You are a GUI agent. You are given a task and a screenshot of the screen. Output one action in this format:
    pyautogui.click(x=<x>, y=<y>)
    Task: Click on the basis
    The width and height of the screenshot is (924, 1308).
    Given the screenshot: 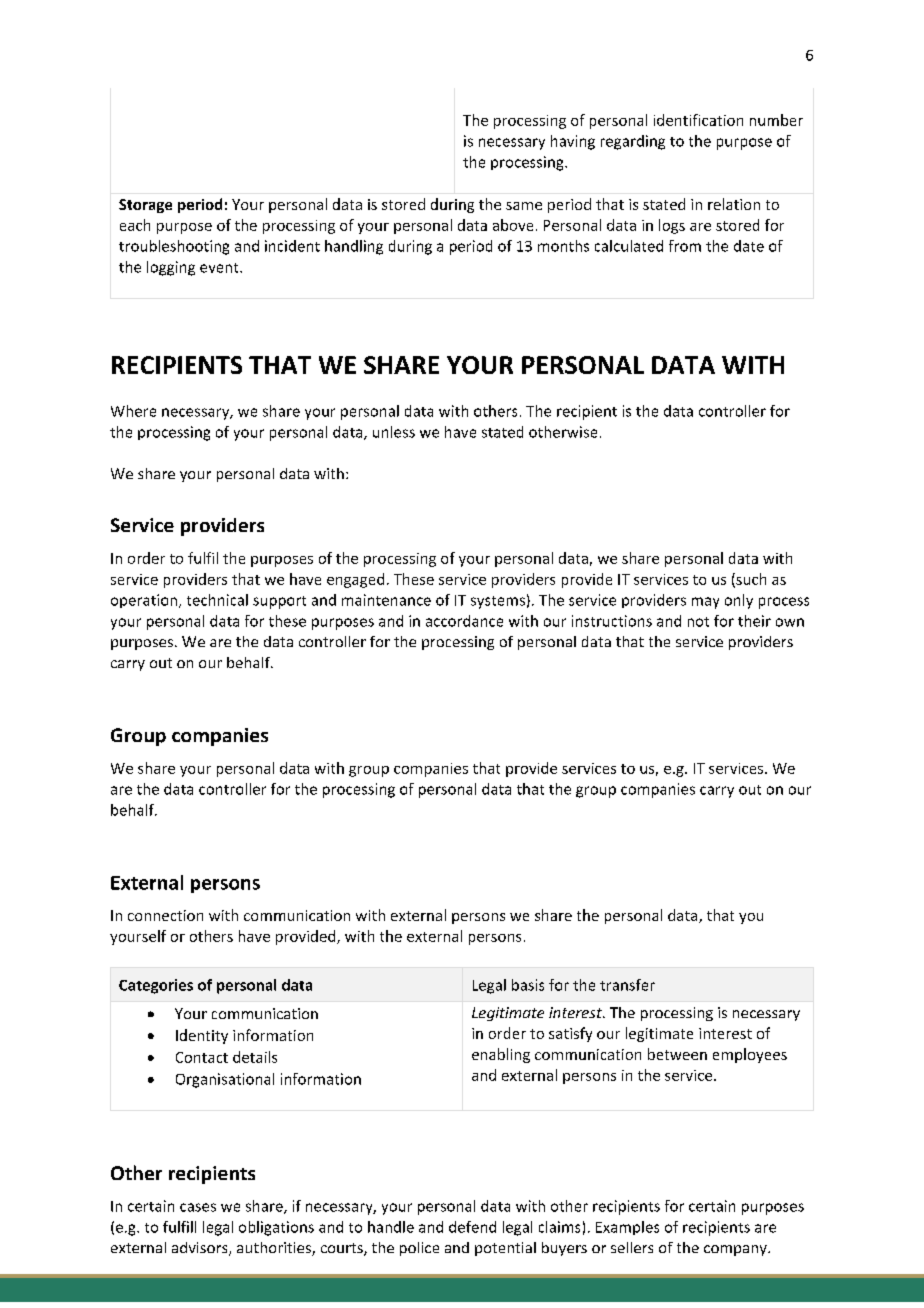 What is the action you would take?
    pyautogui.click(x=528, y=985)
